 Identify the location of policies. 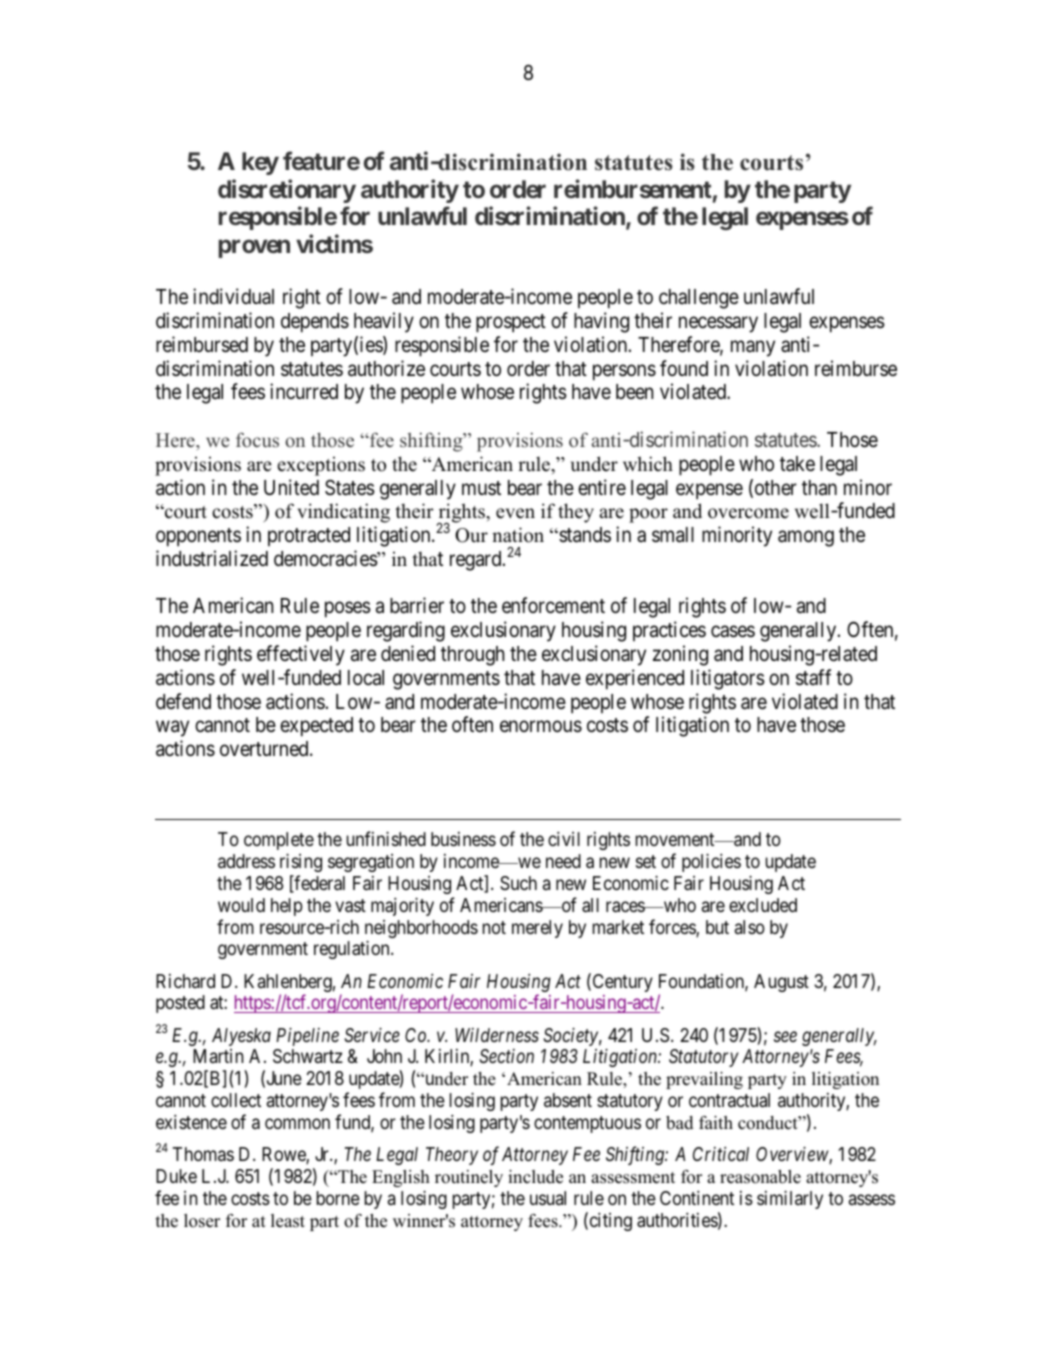
(711, 862).
